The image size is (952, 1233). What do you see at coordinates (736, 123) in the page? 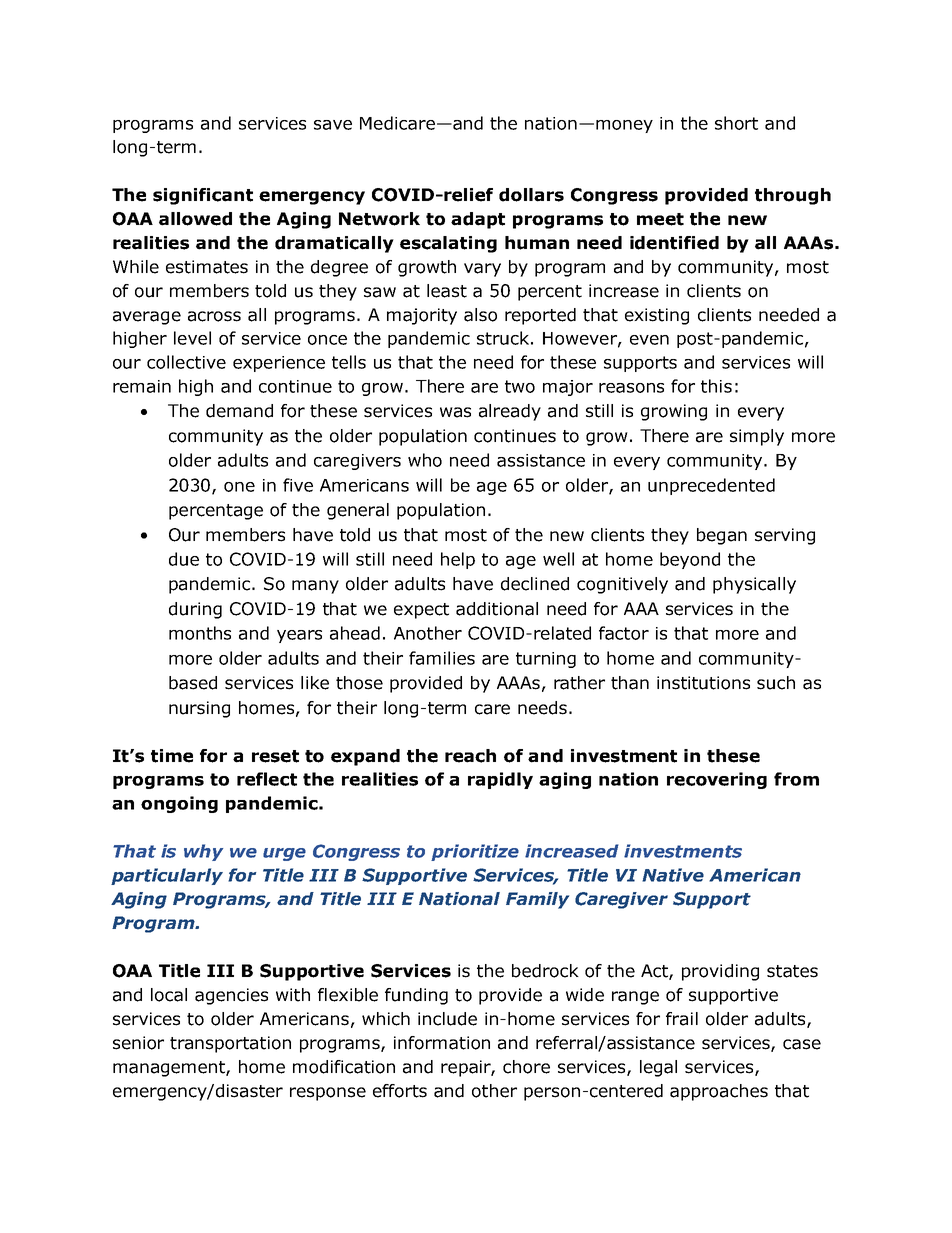
I see `short` at bounding box center [736, 123].
